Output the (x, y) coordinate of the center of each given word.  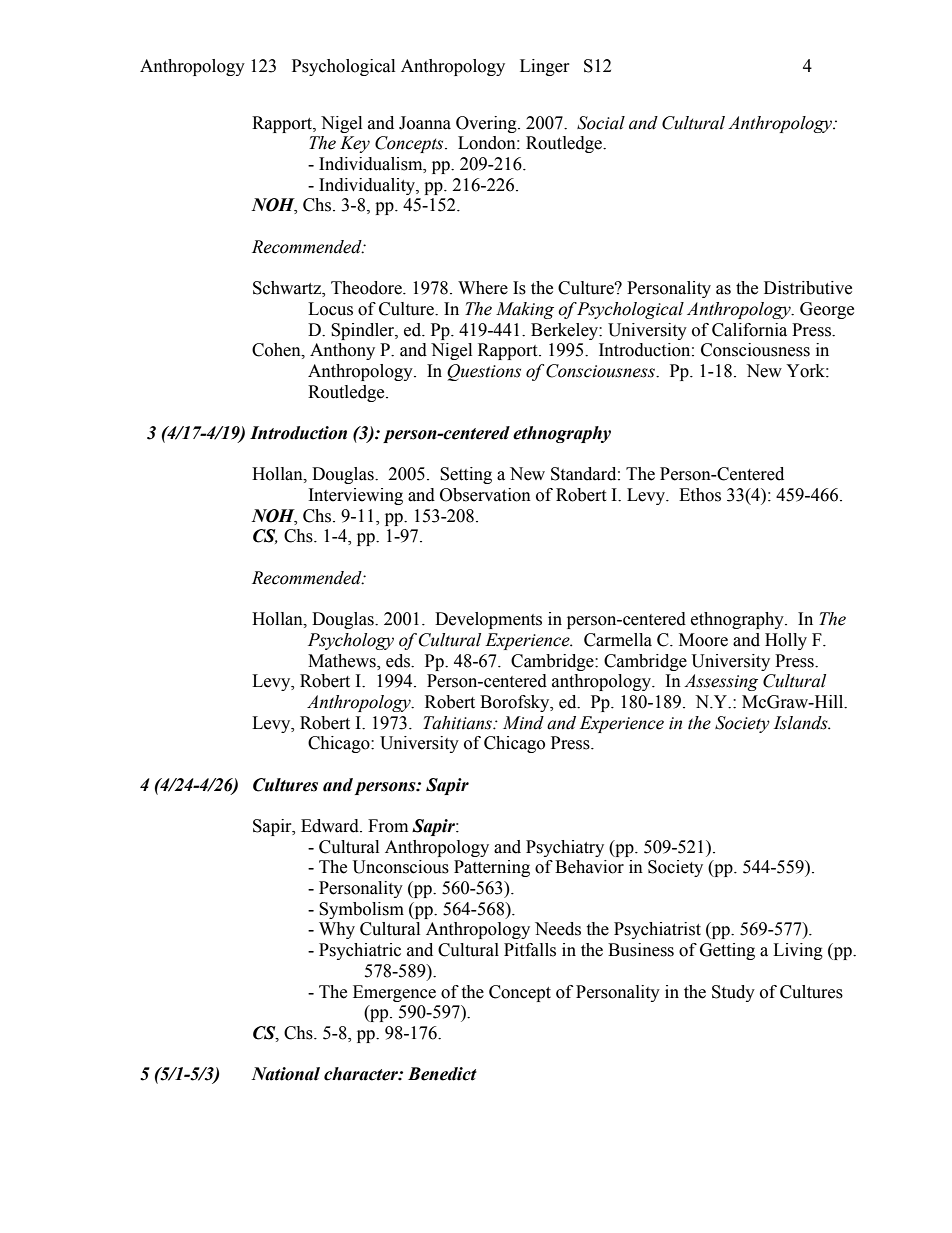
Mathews (343, 661)
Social (601, 123)
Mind (523, 723)
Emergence (394, 993)
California (749, 330)
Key (355, 144)
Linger (545, 67)
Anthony (342, 351)
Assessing (721, 682)
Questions (484, 372)
